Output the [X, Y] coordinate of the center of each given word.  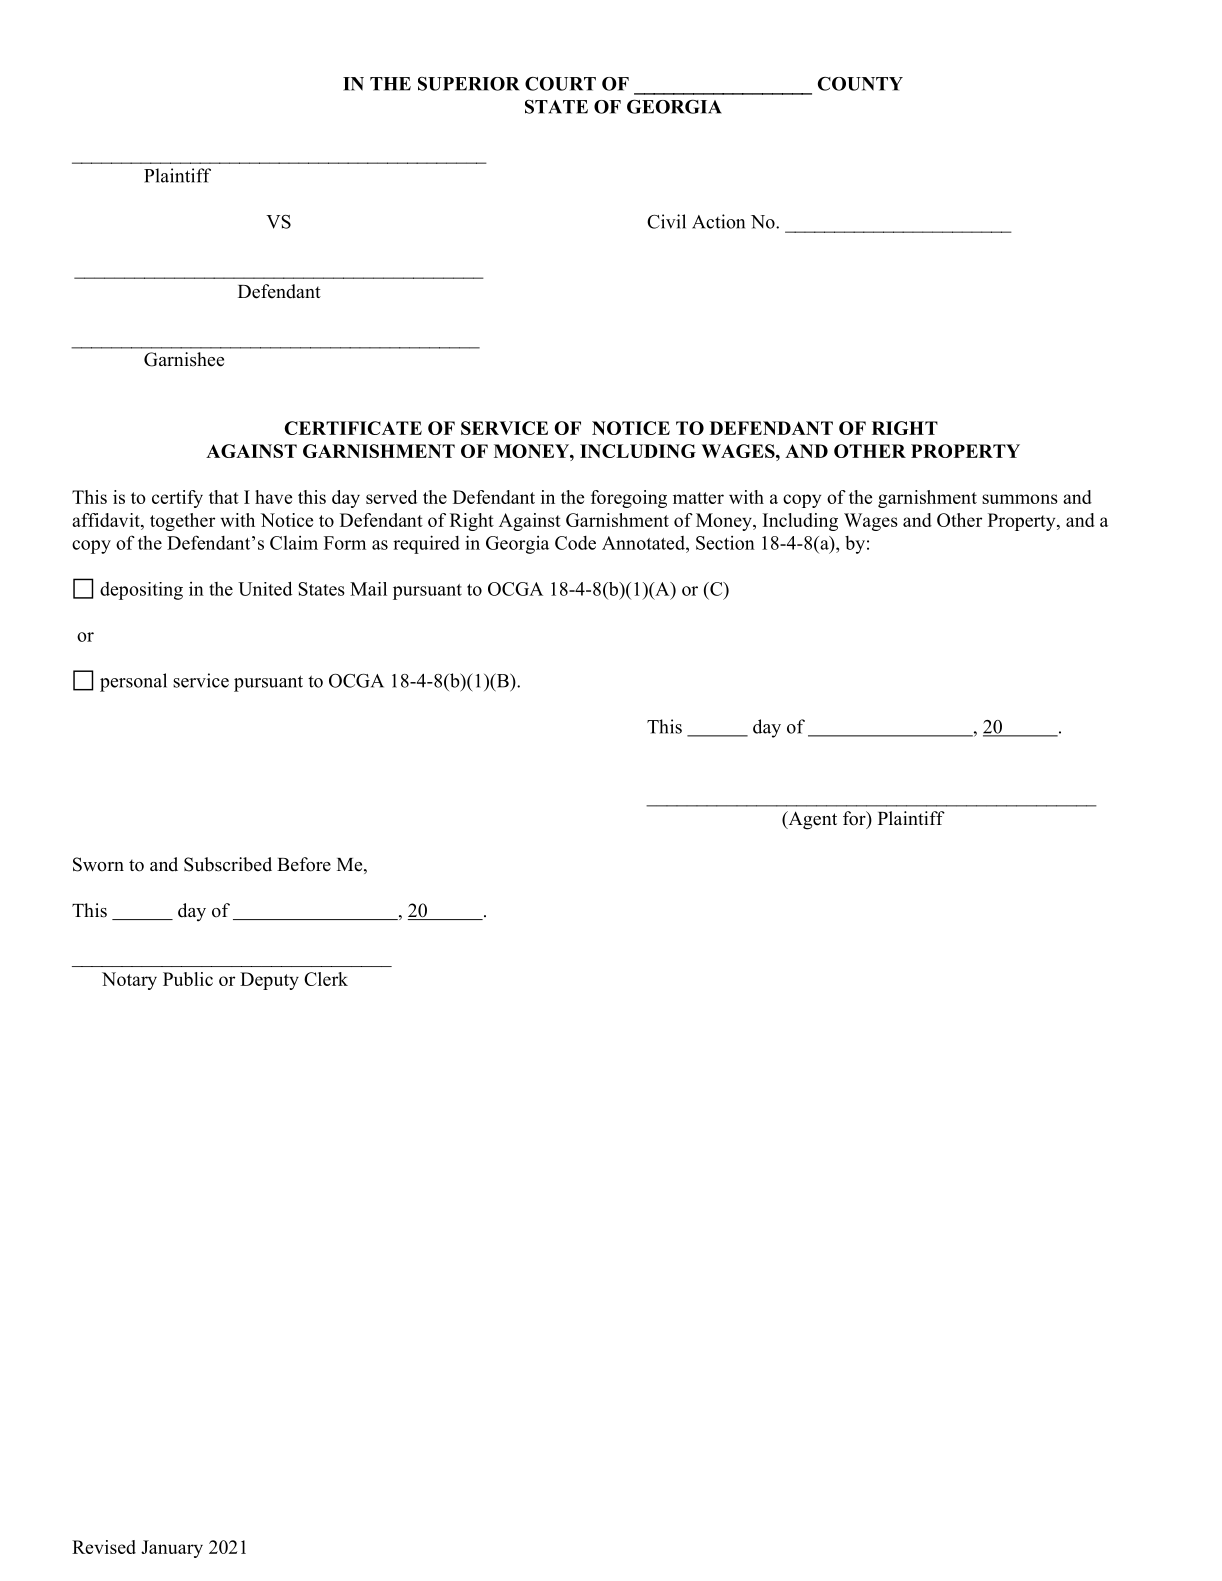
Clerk [326, 979]
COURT [560, 84]
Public [188, 979]
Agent [811, 820]
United [265, 588]
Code [575, 543]
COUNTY [860, 84]
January [172, 1549]
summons [1020, 499]
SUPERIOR [469, 84]
